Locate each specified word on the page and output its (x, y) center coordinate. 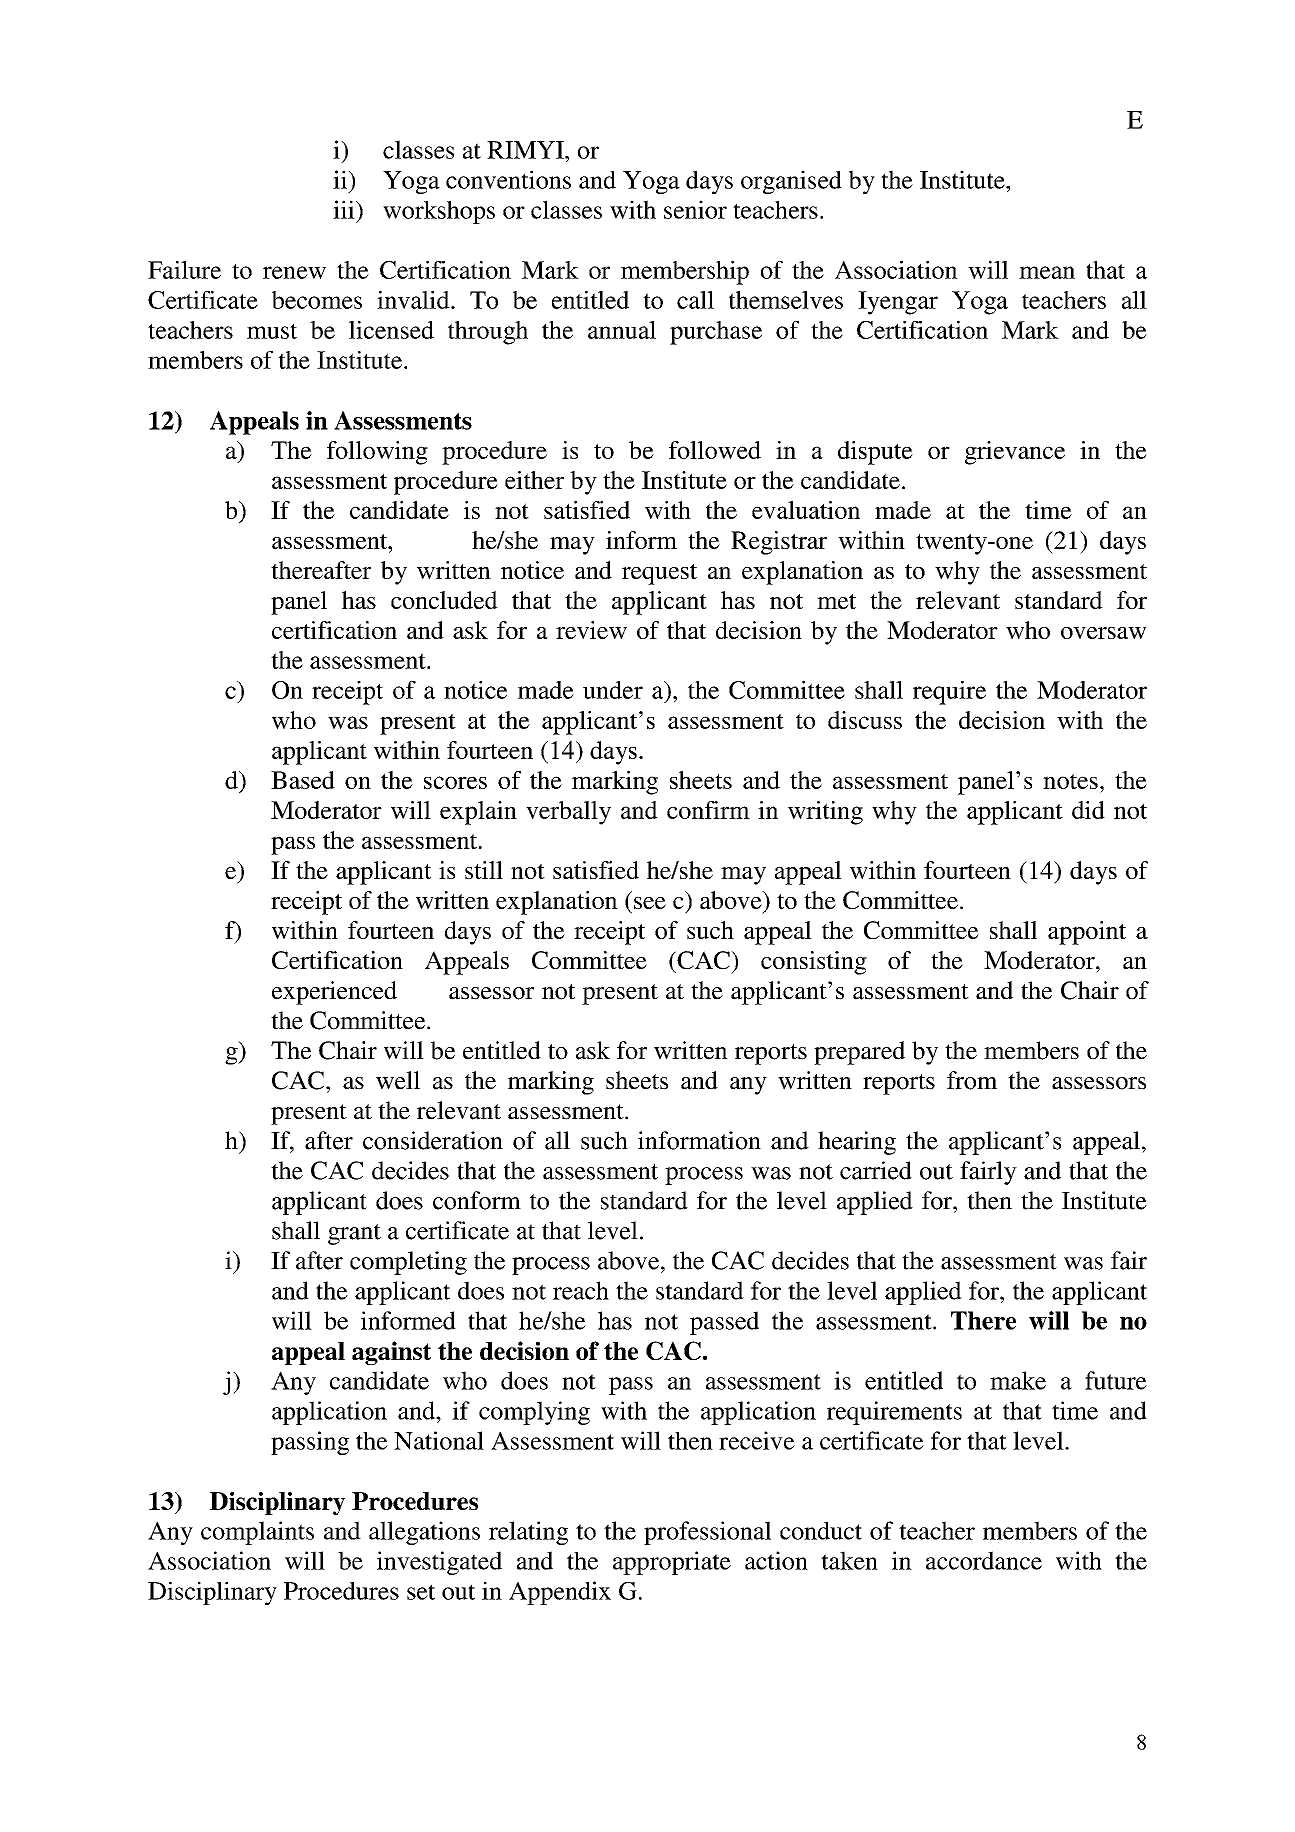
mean (1047, 272)
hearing (857, 1143)
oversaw (1103, 633)
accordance (984, 1560)
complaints (257, 1533)
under (613, 690)
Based (303, 780)
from (972, 1080)
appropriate (672, 1563)
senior (695, 209)
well (398, 1080)
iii (345, 209)
